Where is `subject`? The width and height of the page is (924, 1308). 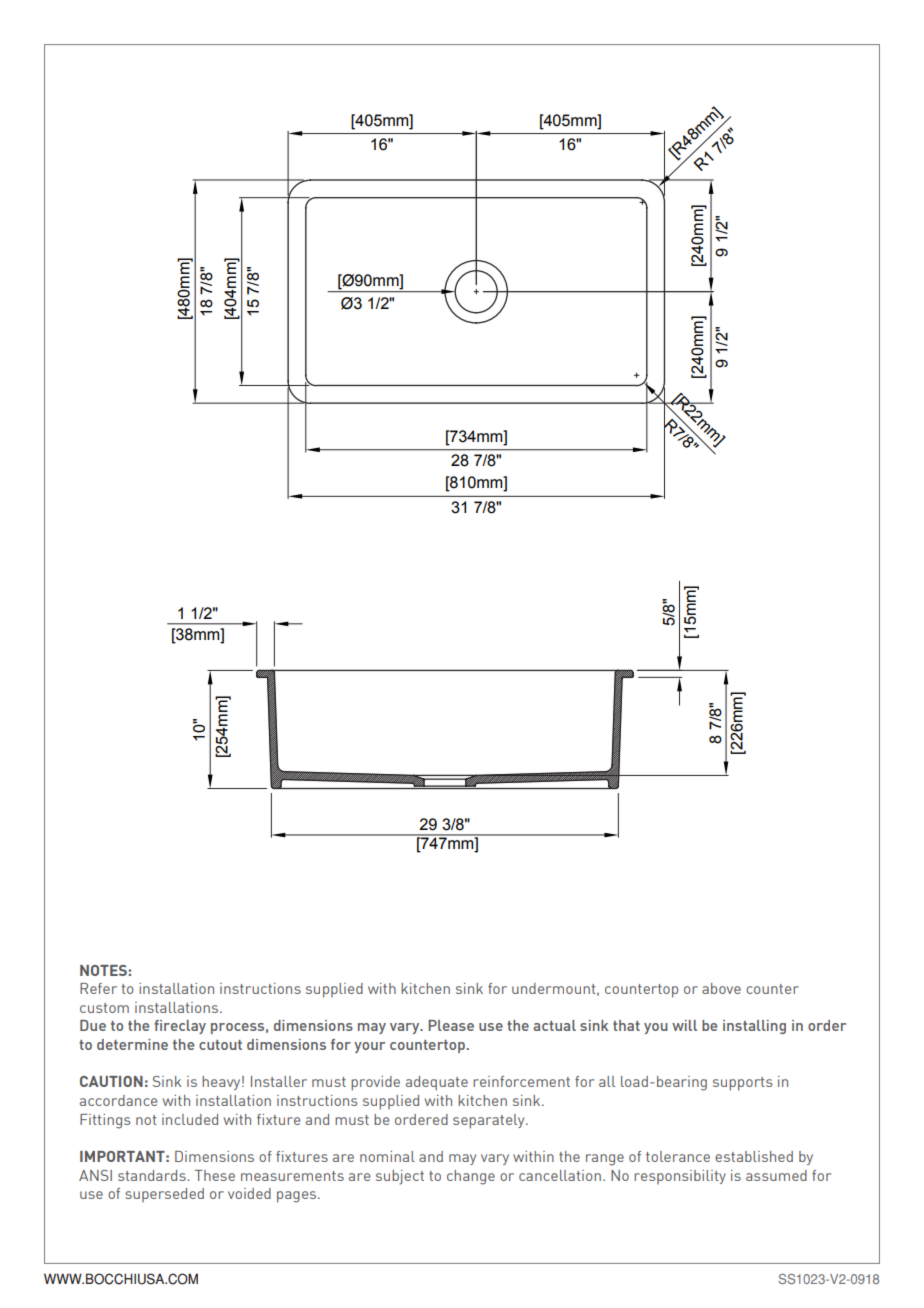 subject is located at coordinates (400, 1177).
